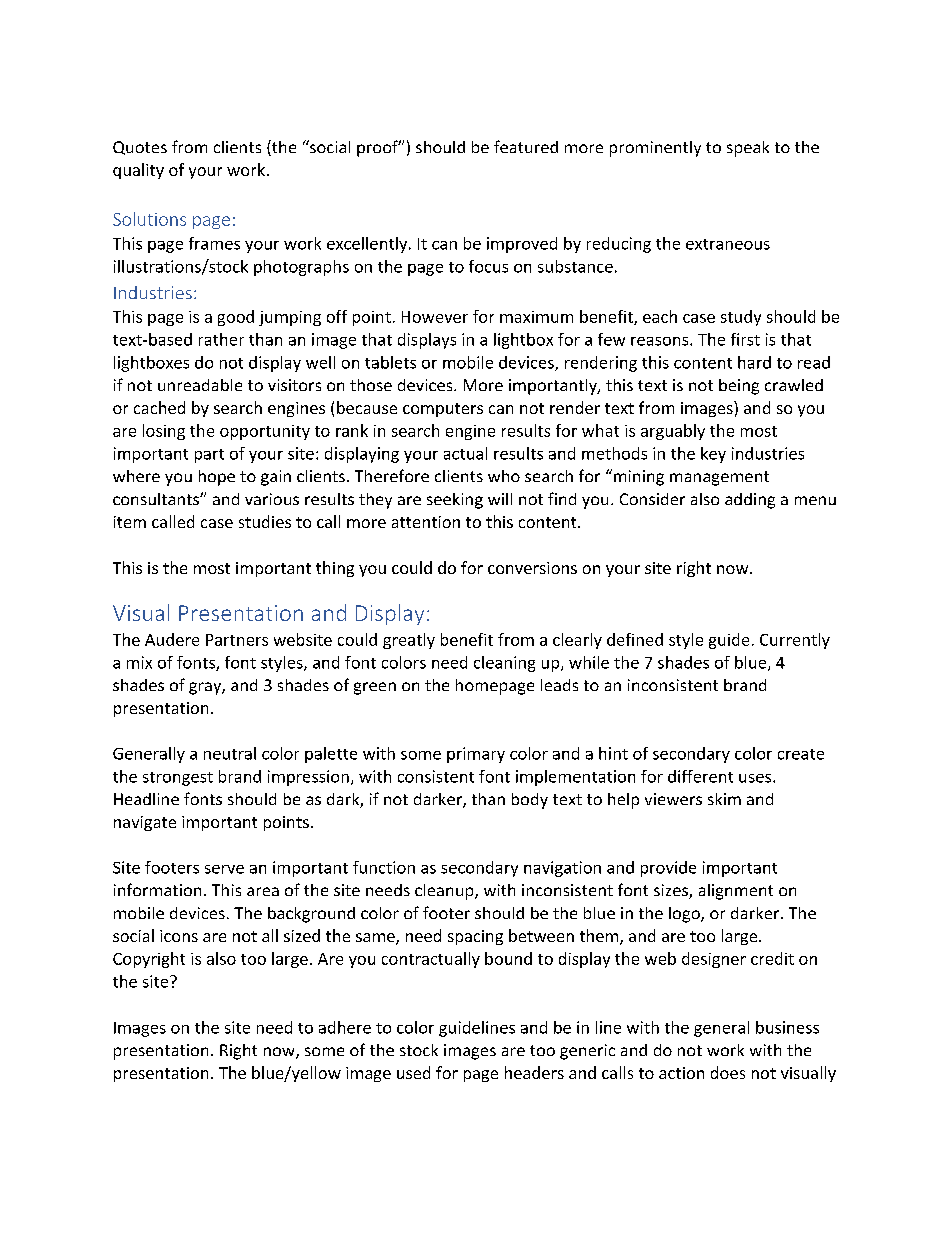 The width and height of the screenshot is (952, 1233). Describe the element at coordinates (230, 753) in the screenshot. I see `neutral` at that location.
